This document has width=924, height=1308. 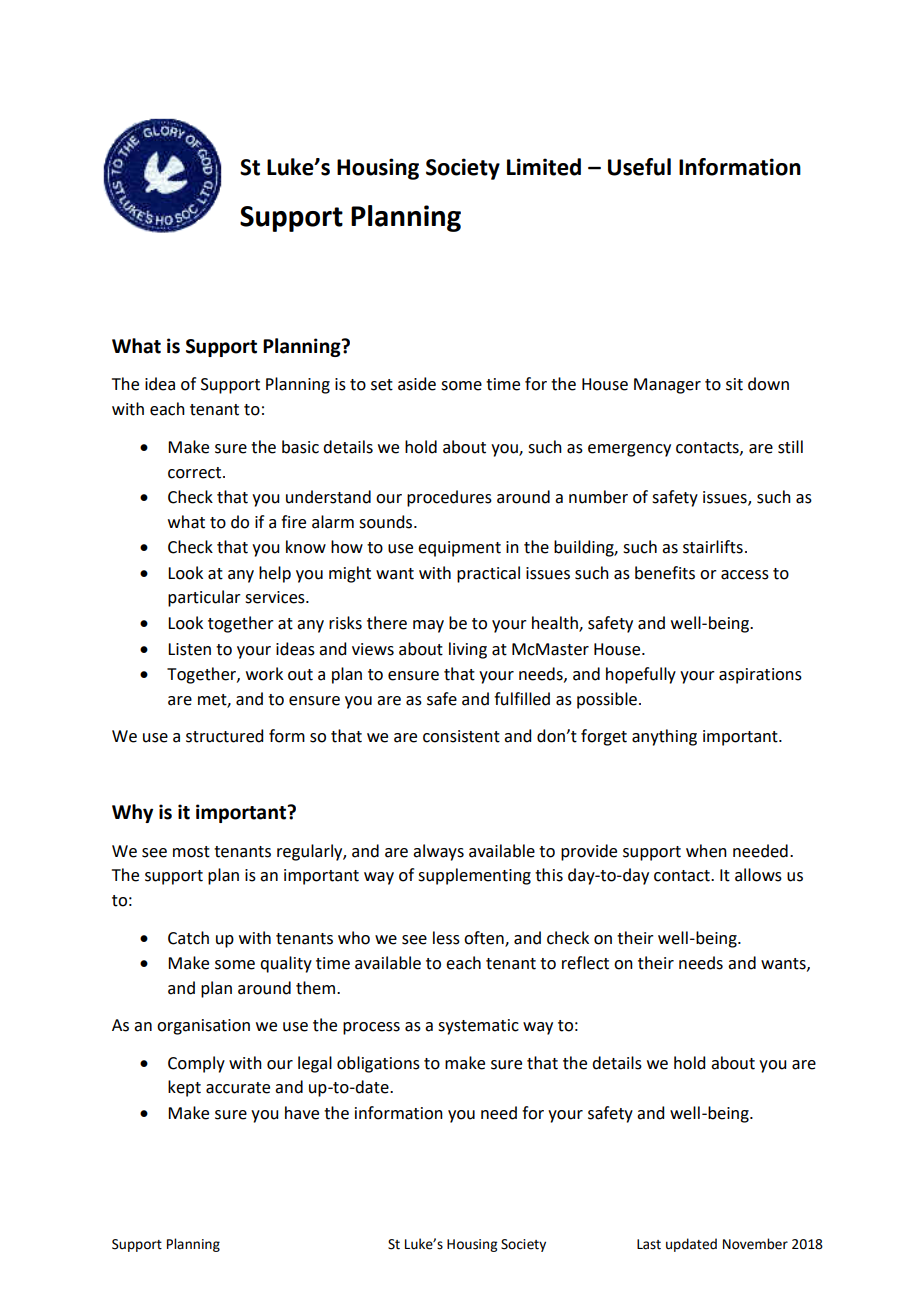 I want to click on always, so click(x=438, y=852).
